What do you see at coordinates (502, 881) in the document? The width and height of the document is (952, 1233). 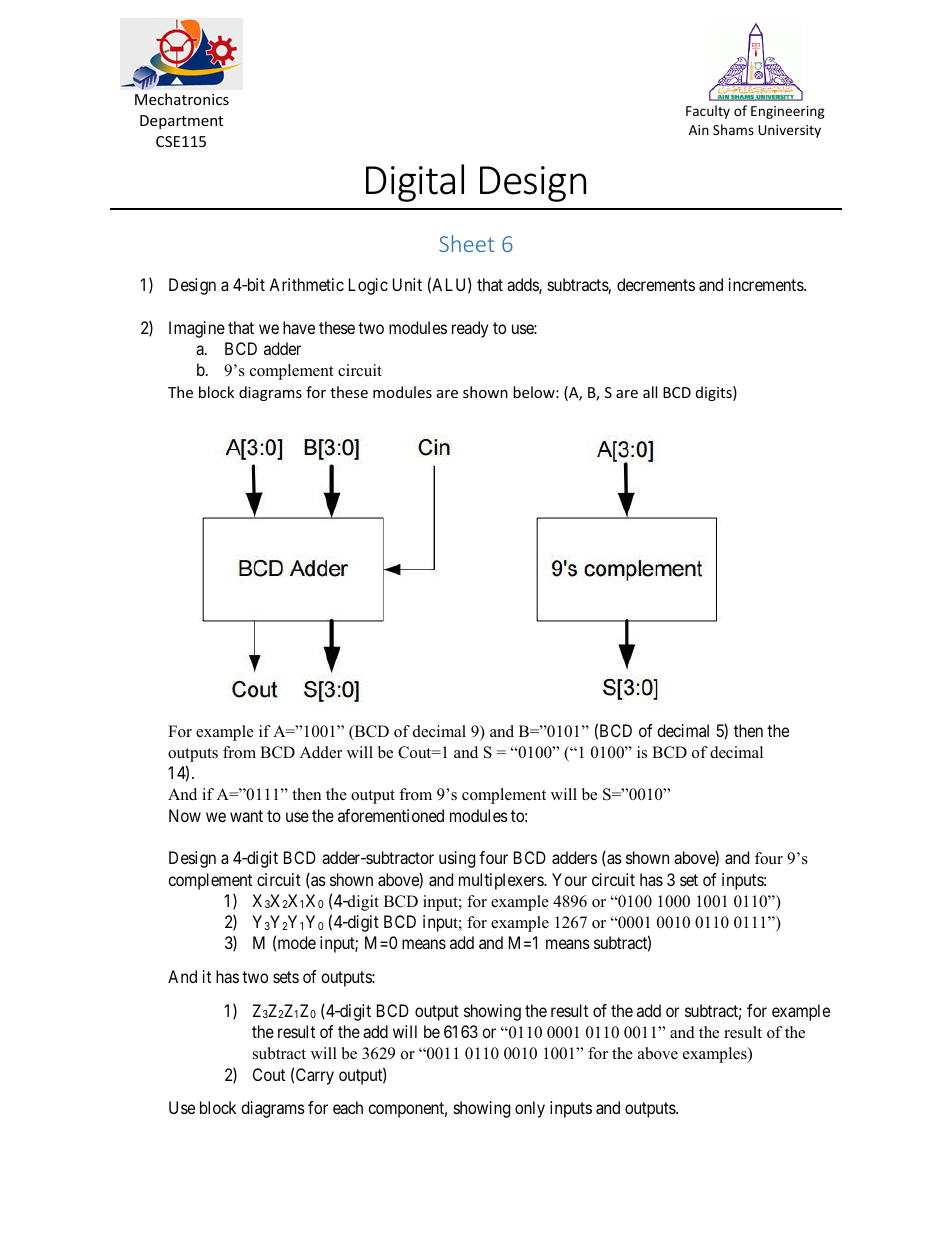 I see `multiplexers` at bounding box center [502, 881].
